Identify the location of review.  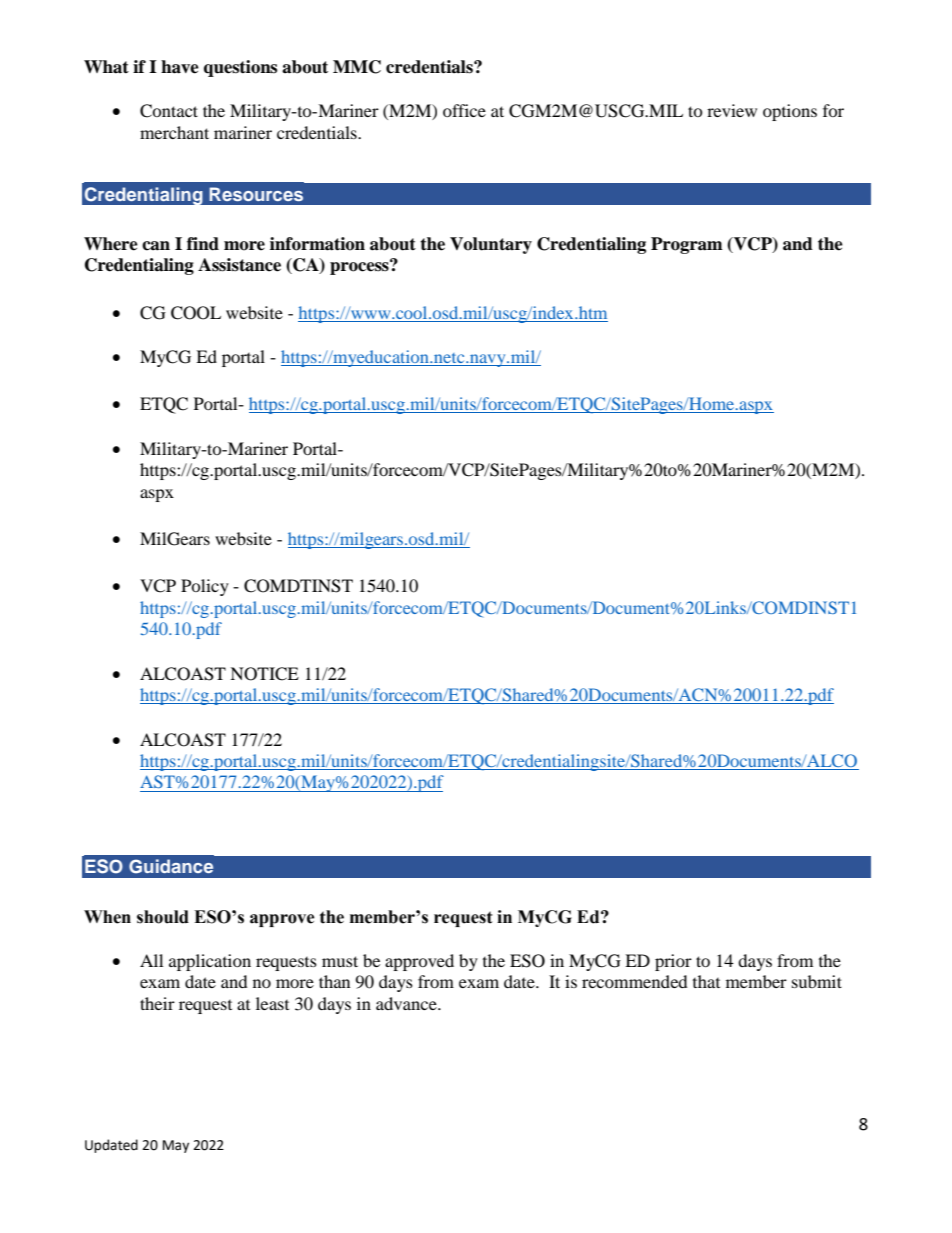
(732, 110).
